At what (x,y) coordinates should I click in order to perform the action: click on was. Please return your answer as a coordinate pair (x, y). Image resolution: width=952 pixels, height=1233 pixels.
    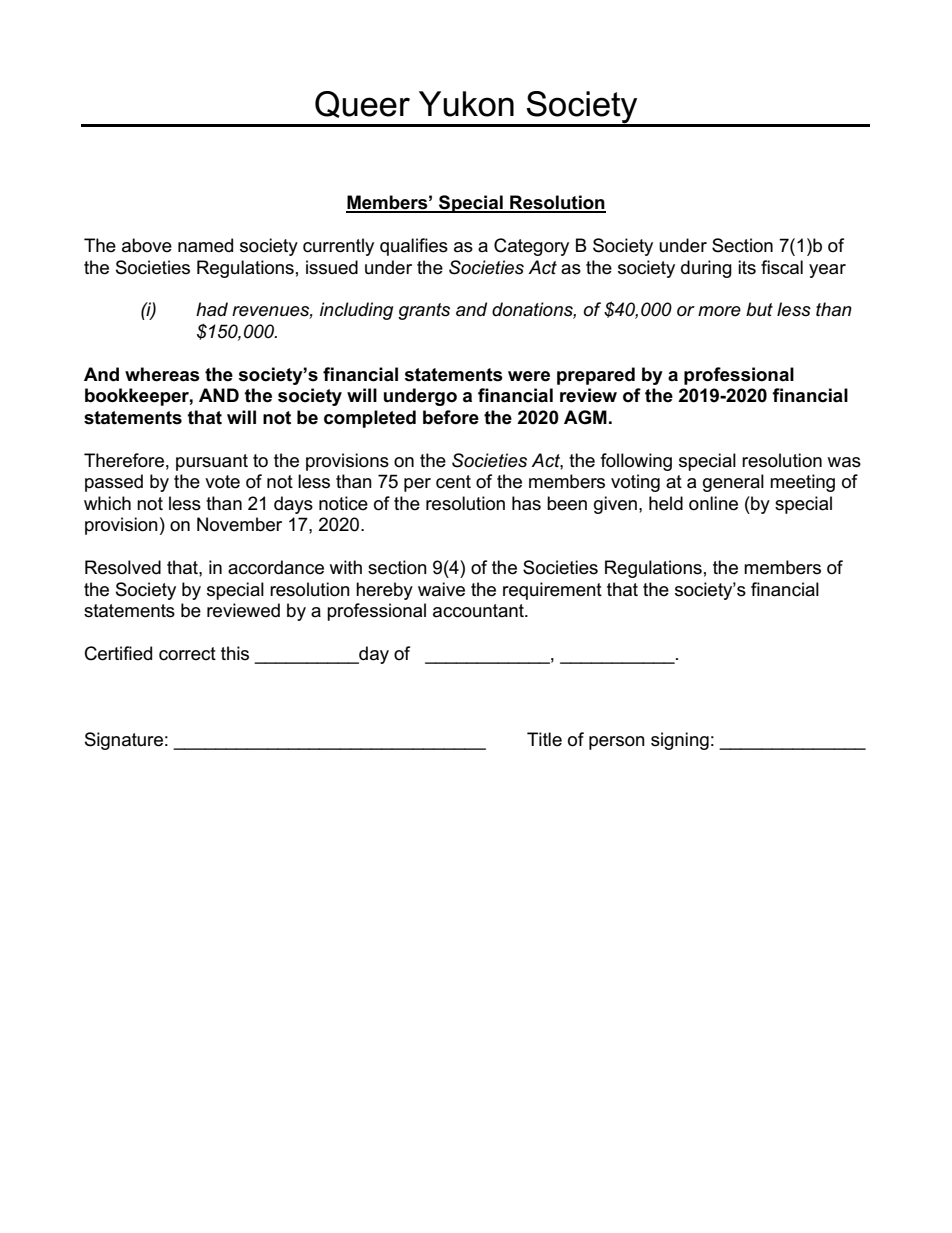
    Looking at the image, I should click on (844, 462).
